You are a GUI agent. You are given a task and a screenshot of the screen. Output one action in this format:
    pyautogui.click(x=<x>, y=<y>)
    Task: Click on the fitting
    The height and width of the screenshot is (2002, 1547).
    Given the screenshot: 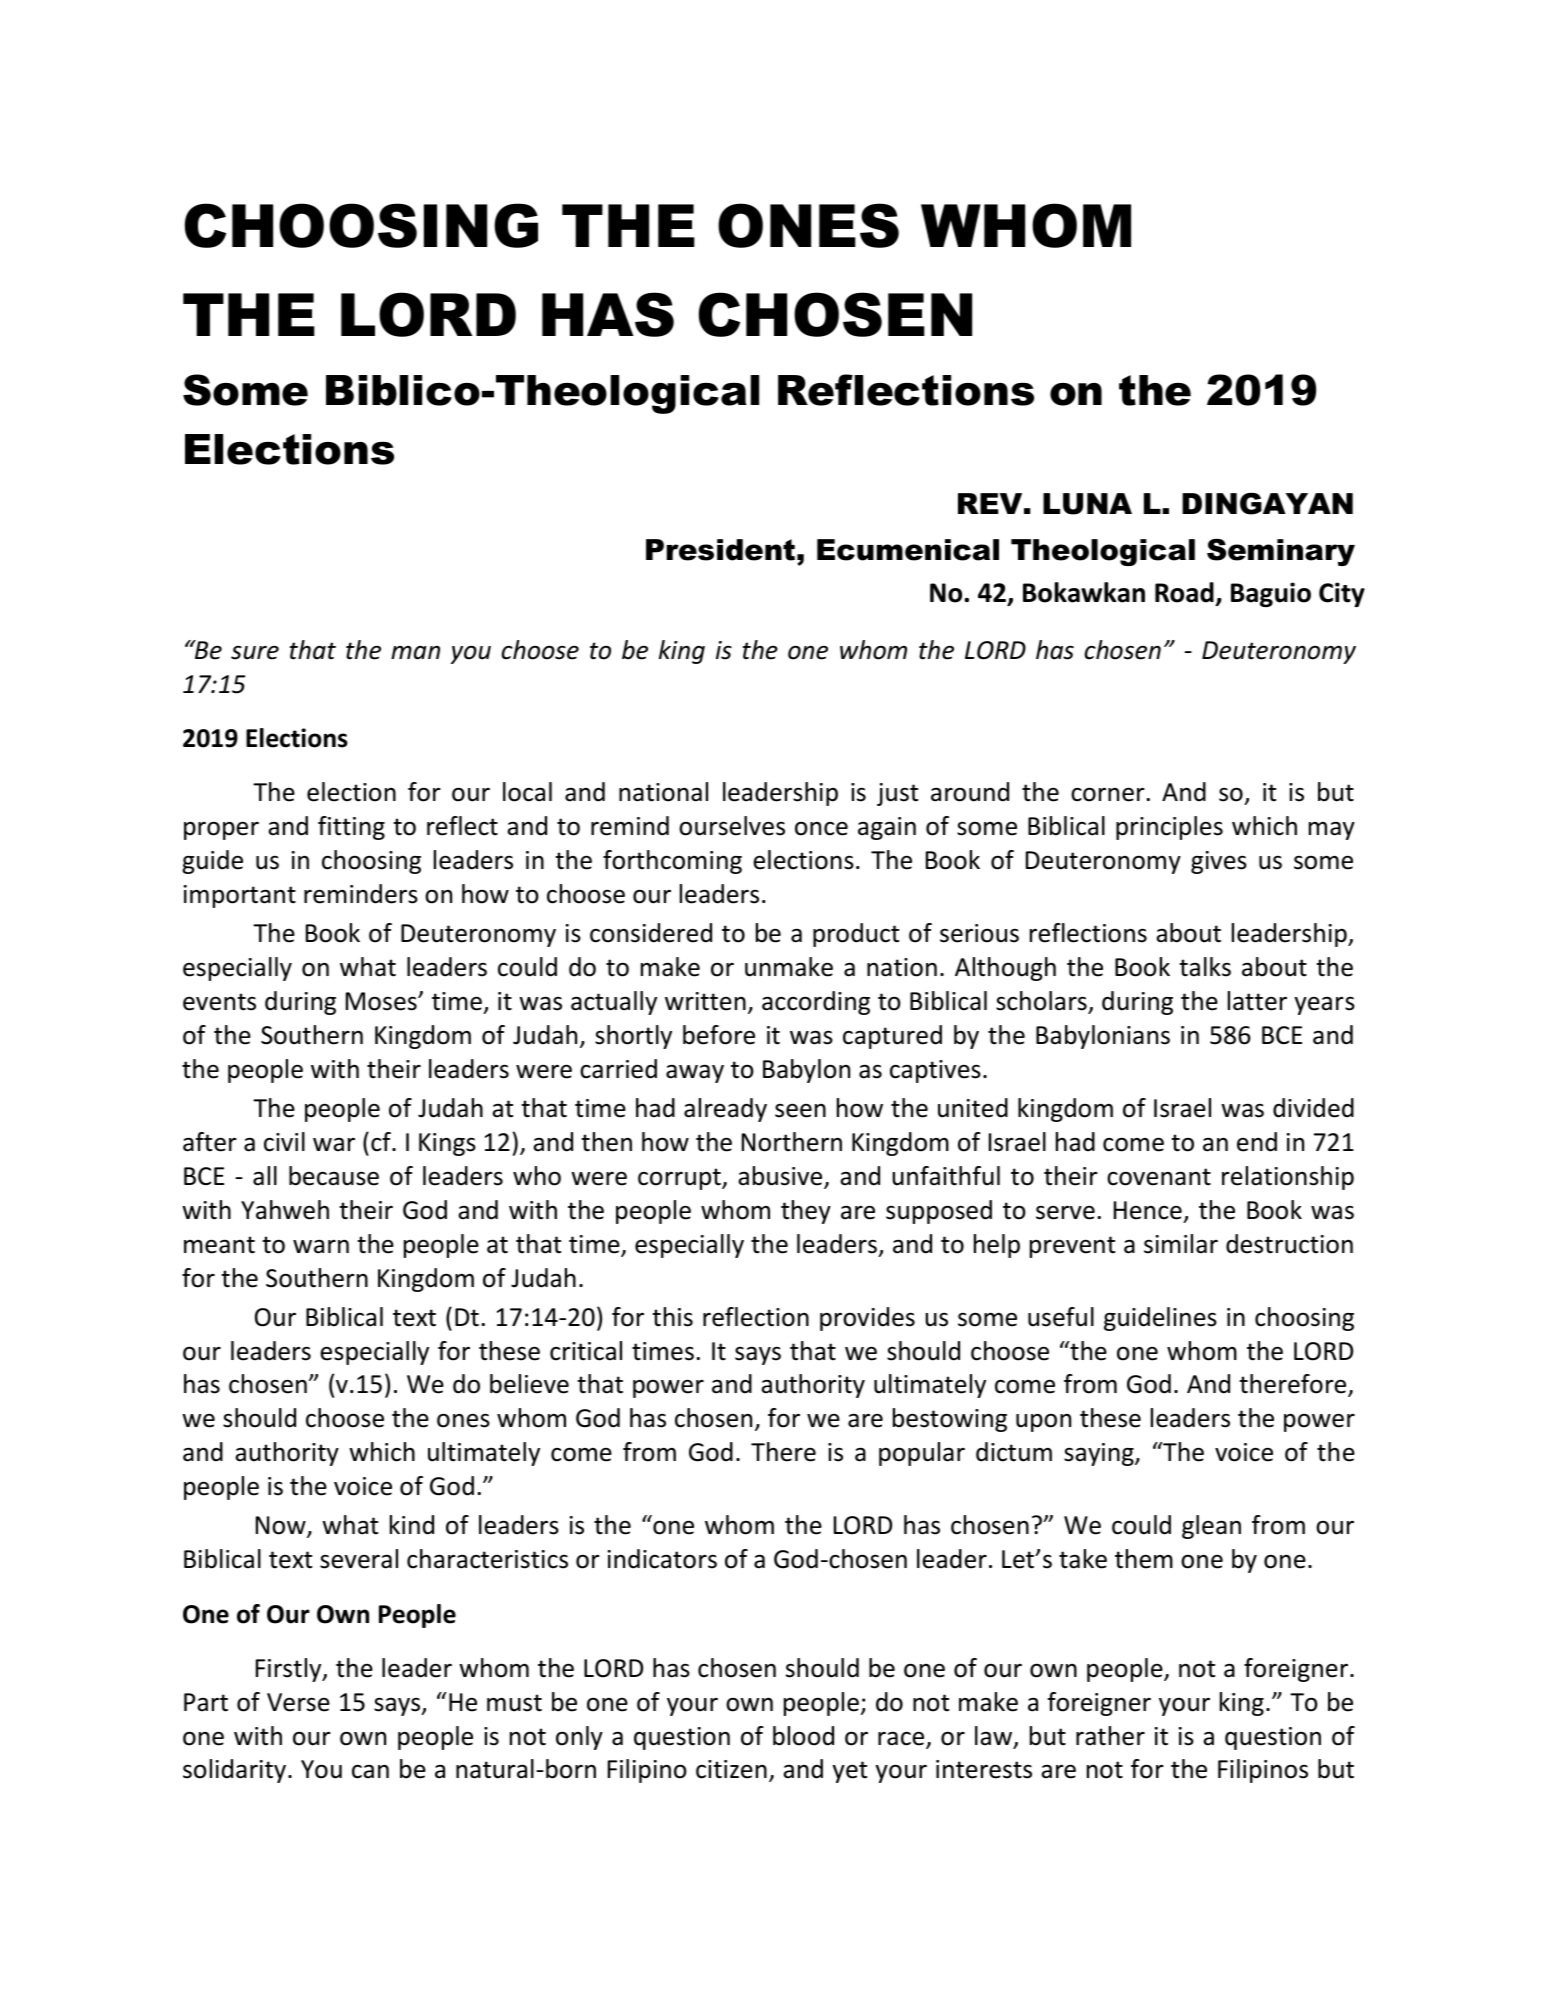 What is the action you would take?
    pyautogui.click(x=351, y=828)
